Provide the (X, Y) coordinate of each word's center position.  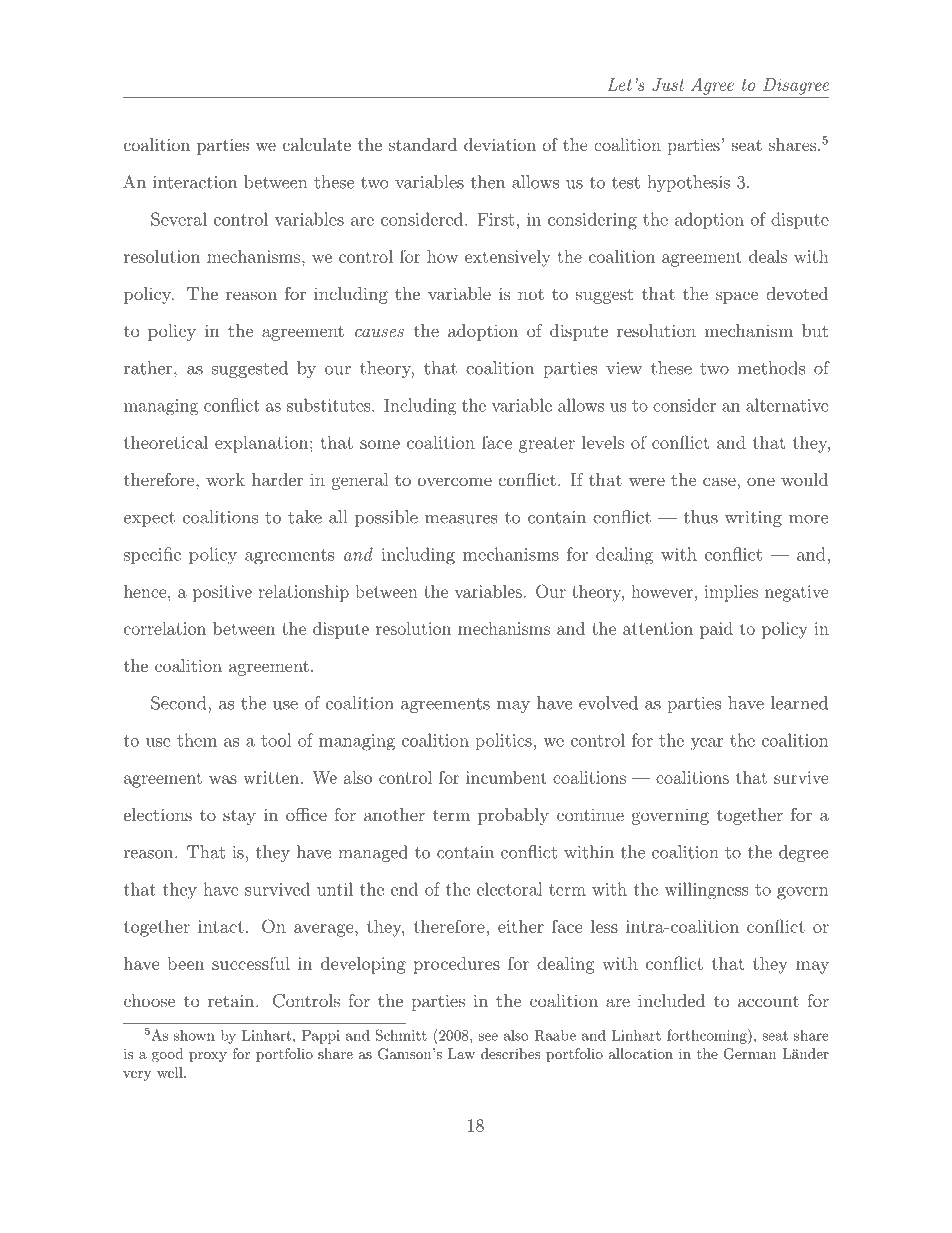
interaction (195, 182)
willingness (706, 891)
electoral (509, 889)
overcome (455, 481)
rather (149, 368)
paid (716, 630)
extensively (508, 258)
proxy (208, 1057)
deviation (500, 144)
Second (180, 703)
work (225, 479)
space (737, 297)
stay (239, 817)
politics (503, 741)
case (719, 481)
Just (668, 84)
